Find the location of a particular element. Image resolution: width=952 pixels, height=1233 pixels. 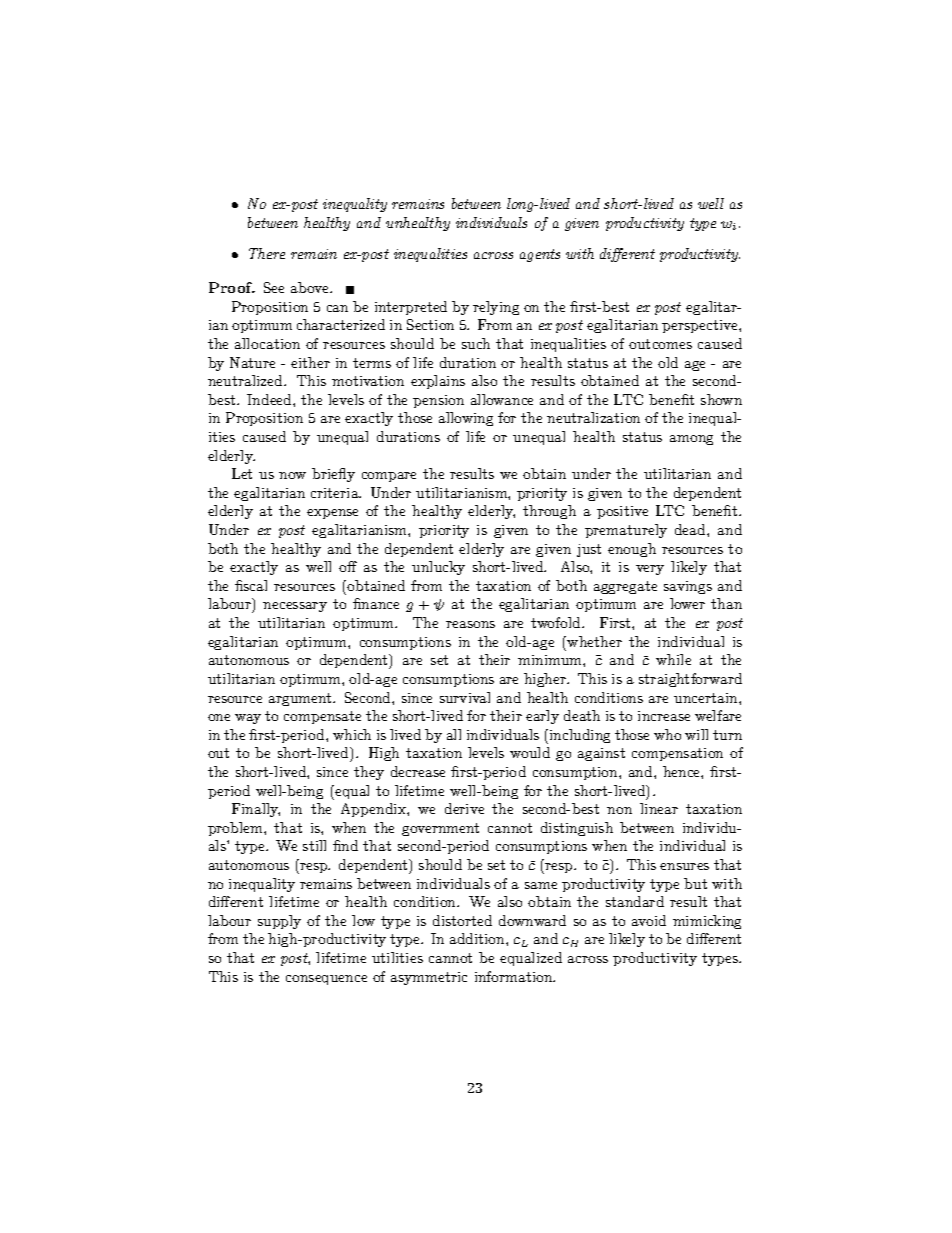

addition is located at coordinates (478, 938).
